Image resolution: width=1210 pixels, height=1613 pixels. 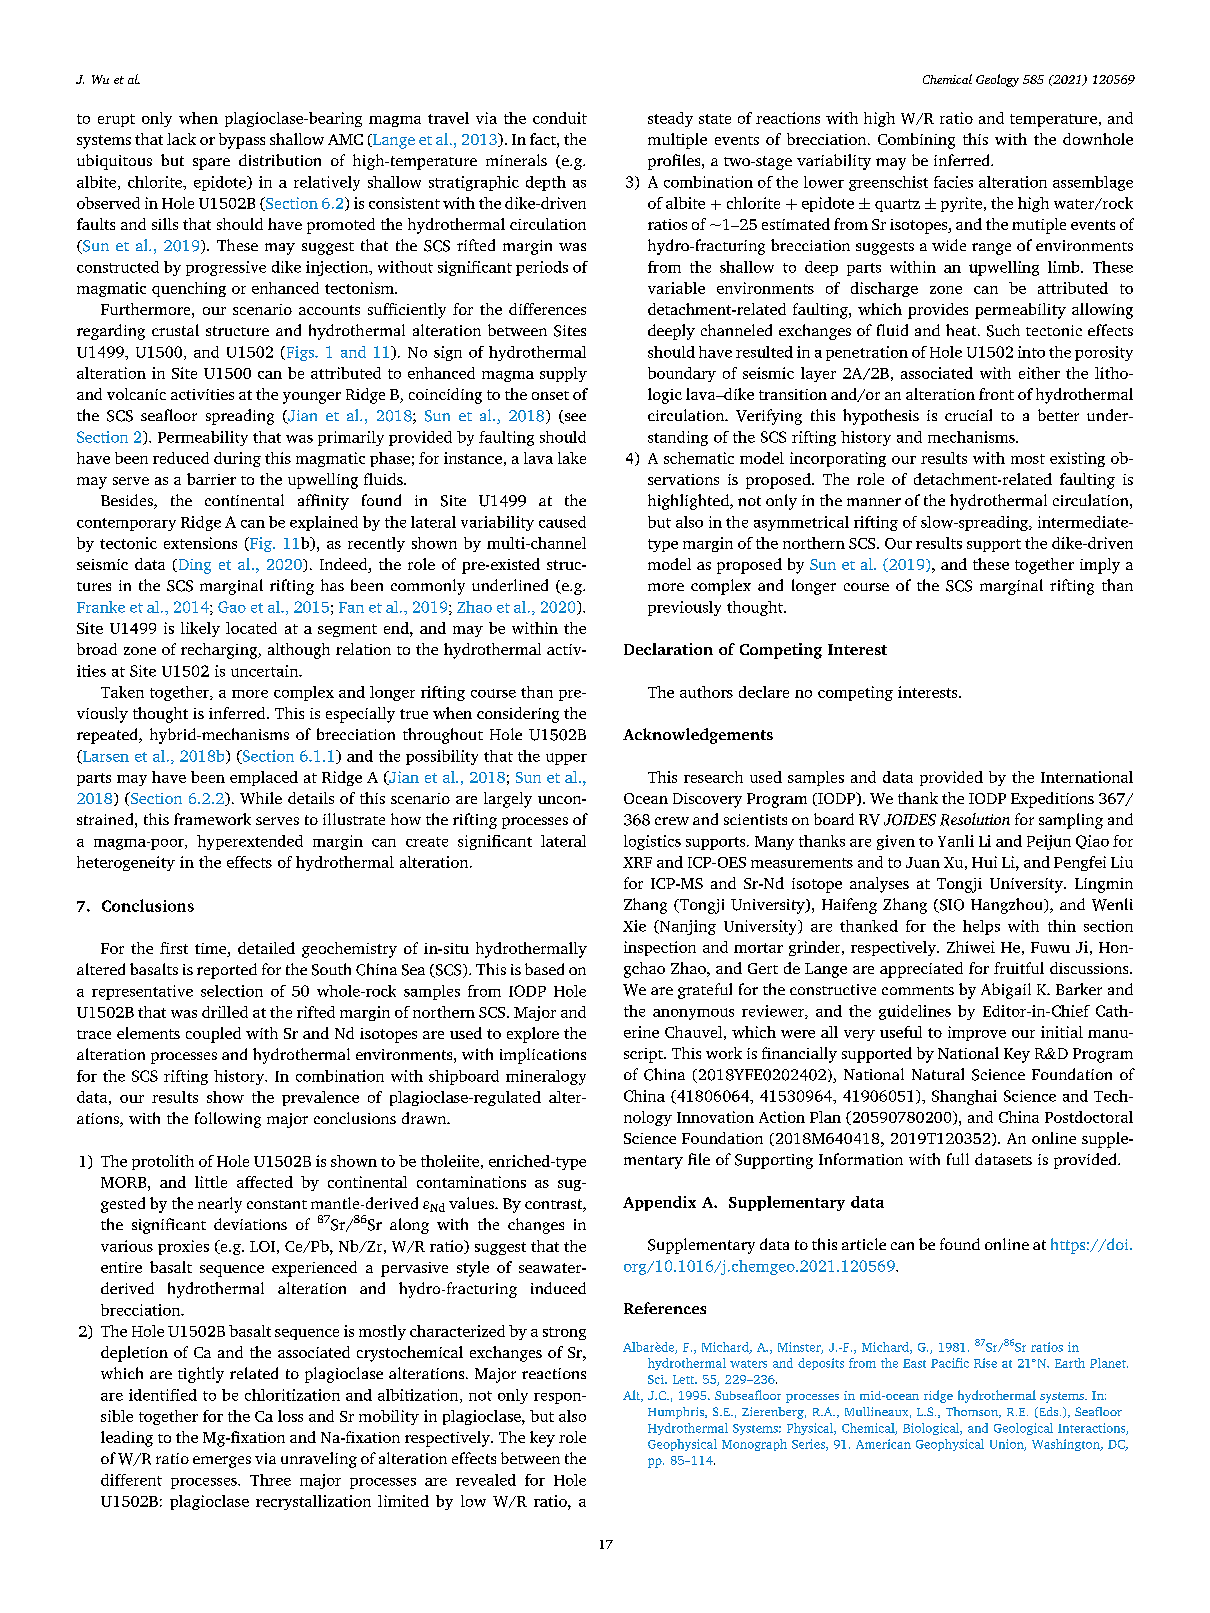 What do you see at coordinates (222, 1462) in the screenshot?
I see `emerges` at bounding box center [222, 1462].
